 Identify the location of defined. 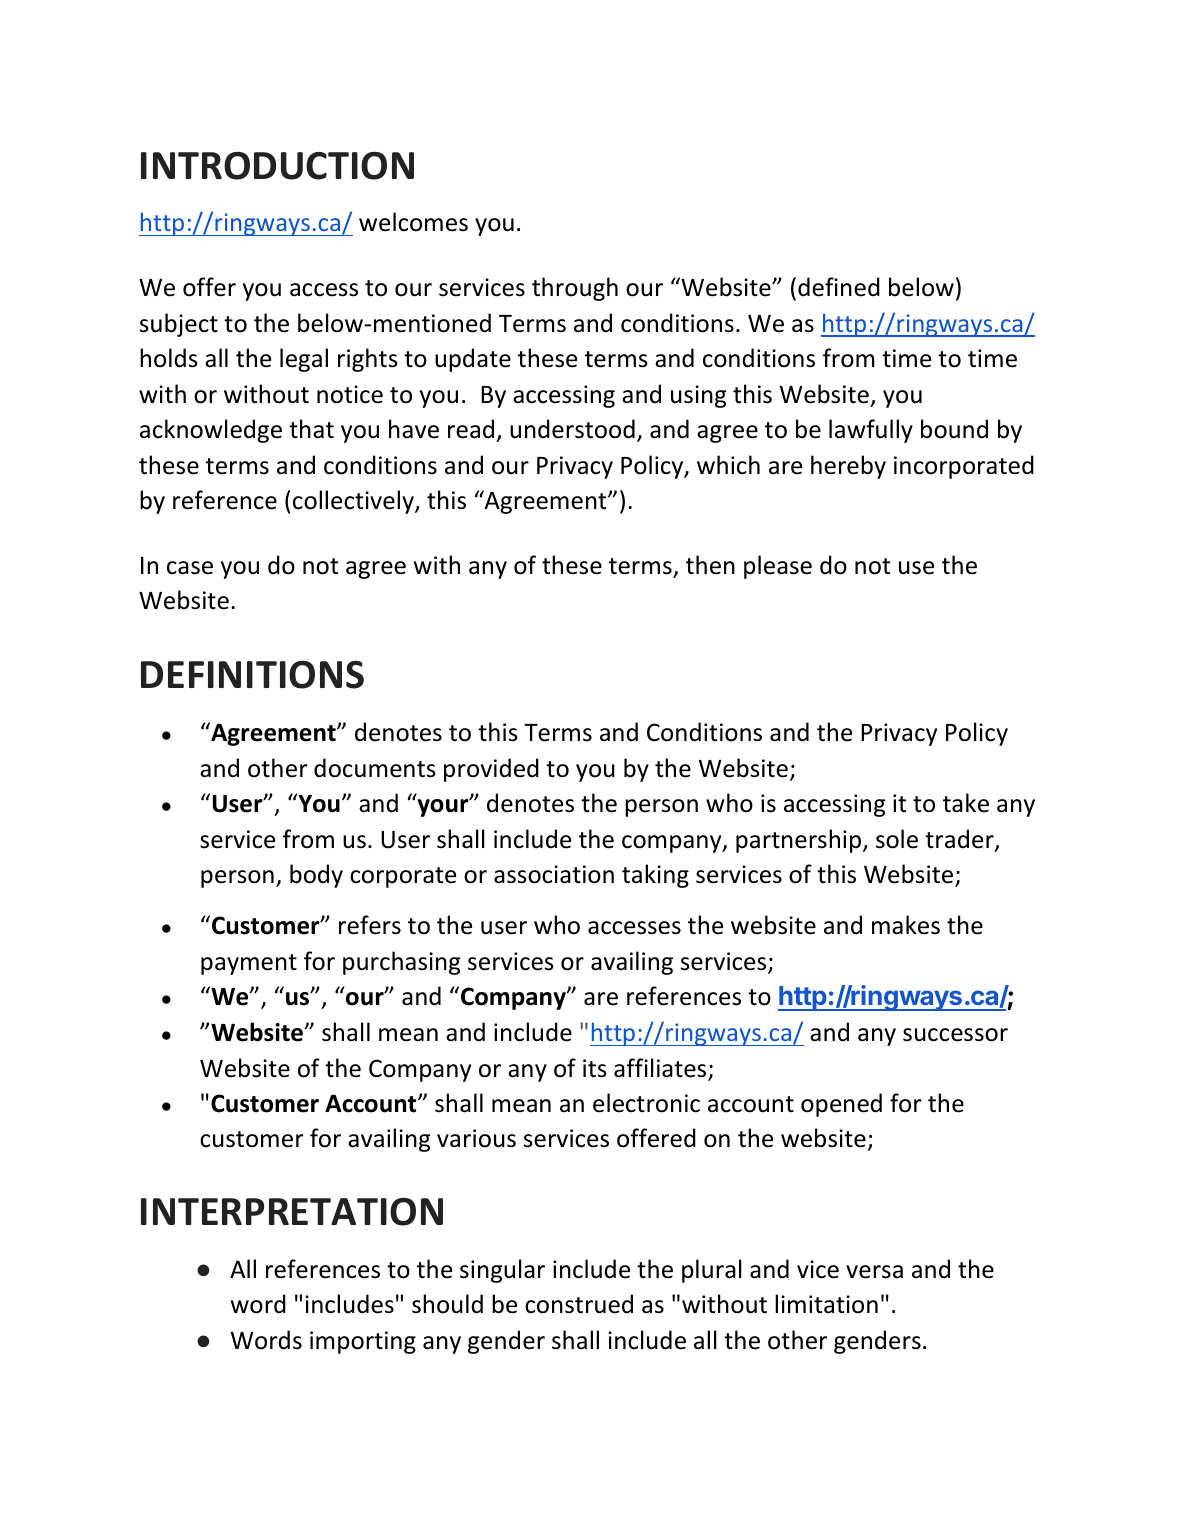
(839, 287).
